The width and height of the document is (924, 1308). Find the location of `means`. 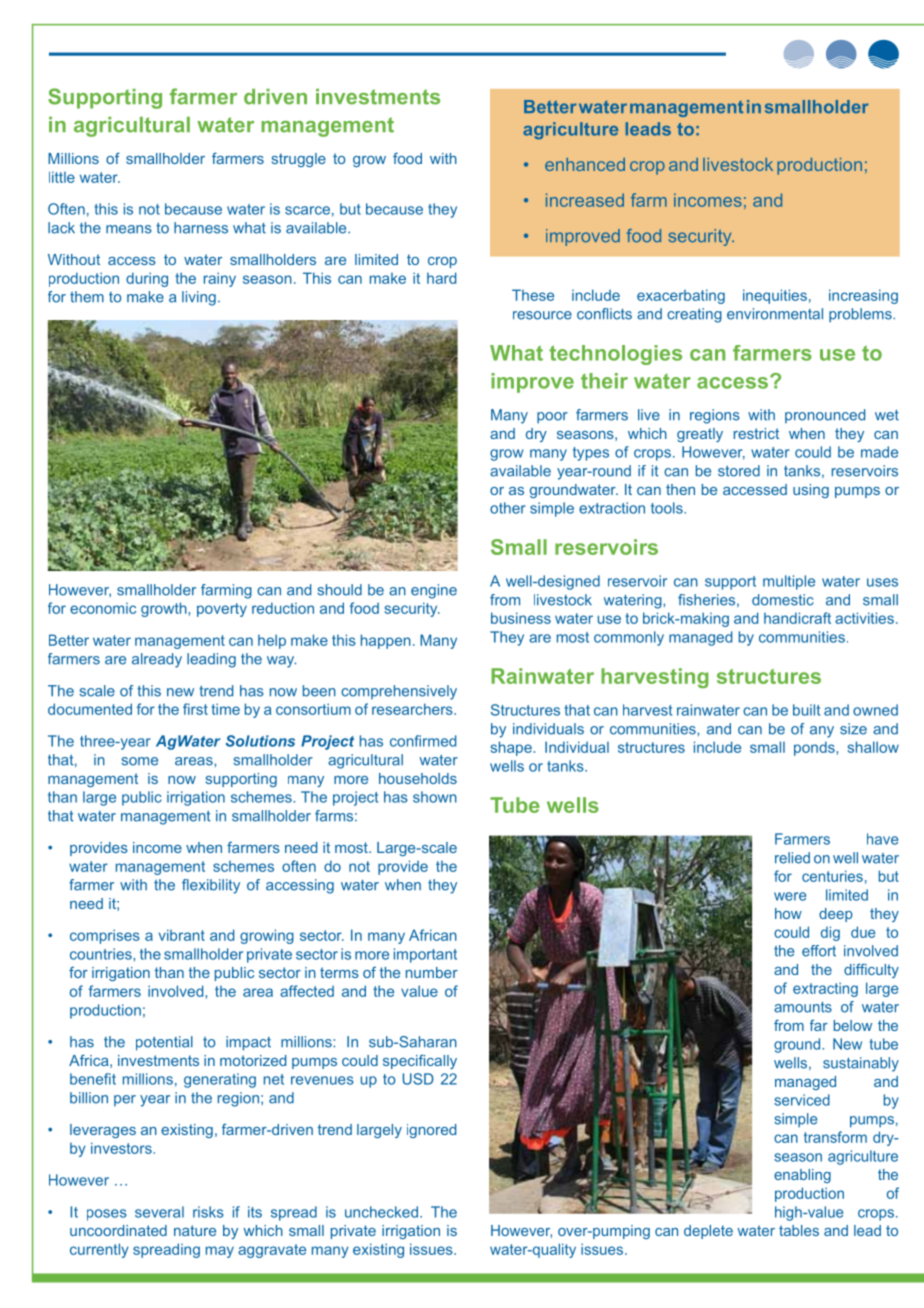

means is located at coordinates (129, 229).
